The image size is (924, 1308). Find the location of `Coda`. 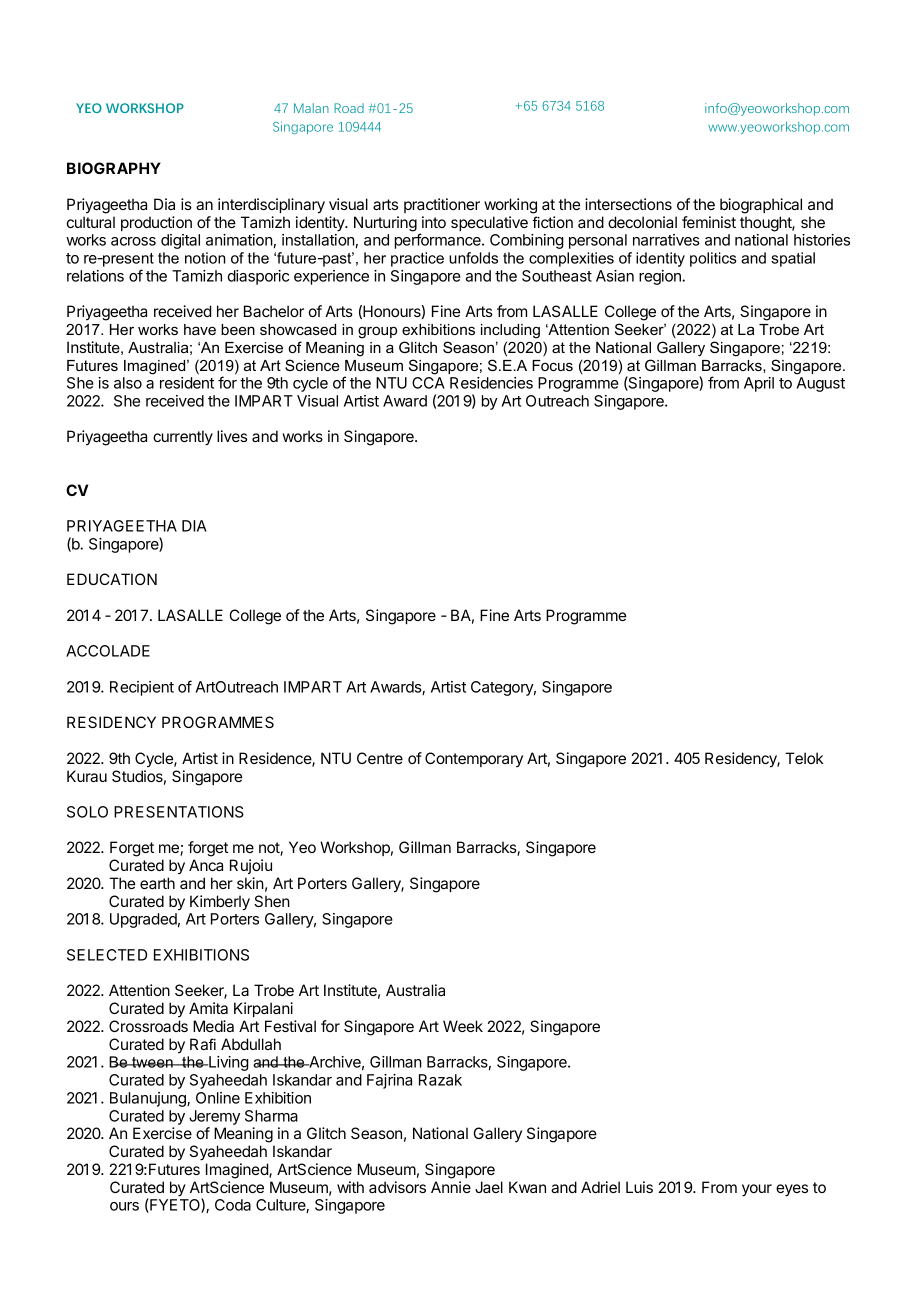

Coda is located at coordinates (233, 1205).
